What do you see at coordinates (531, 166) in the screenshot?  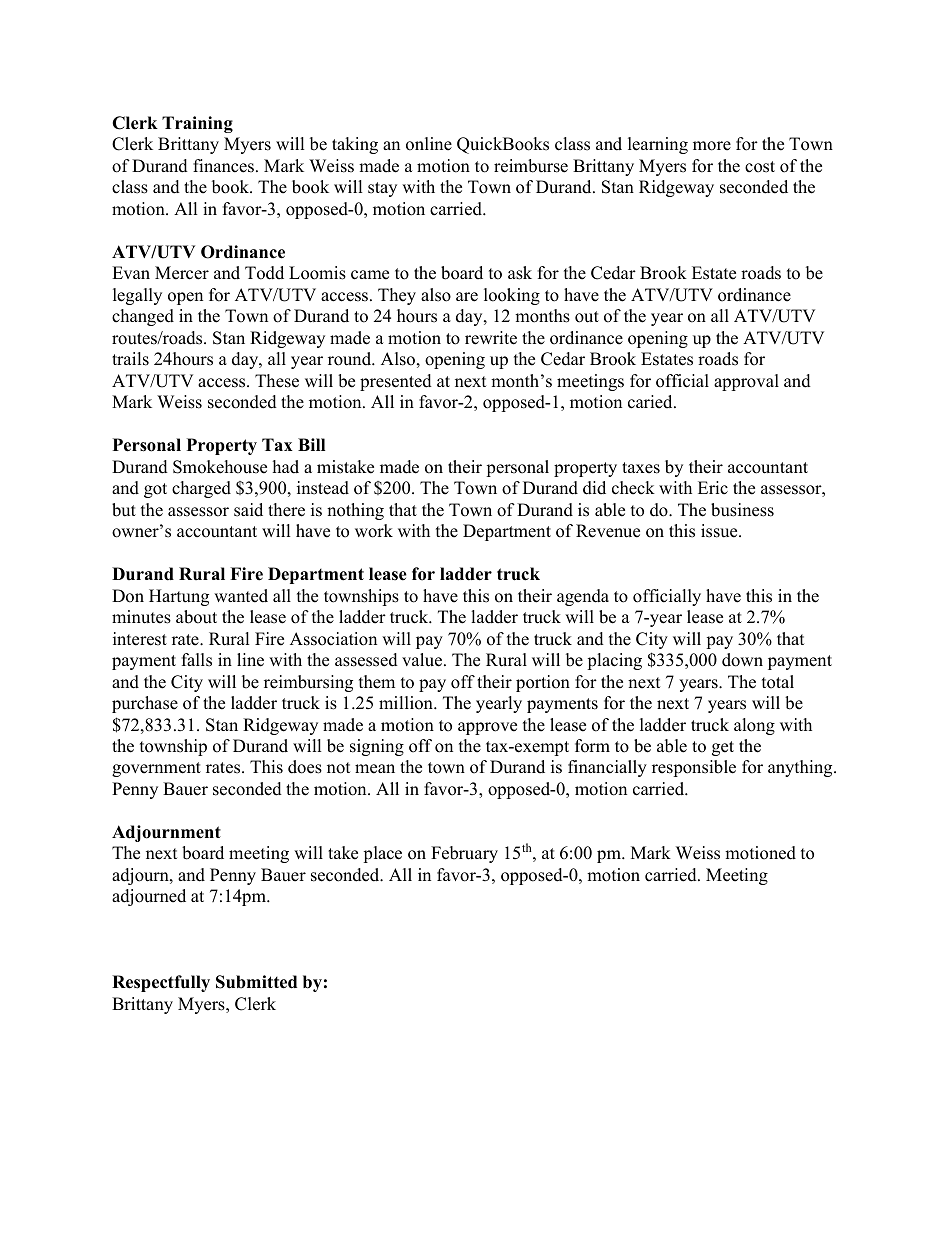 I see `reimburse` at bounding box center [531, 166].
